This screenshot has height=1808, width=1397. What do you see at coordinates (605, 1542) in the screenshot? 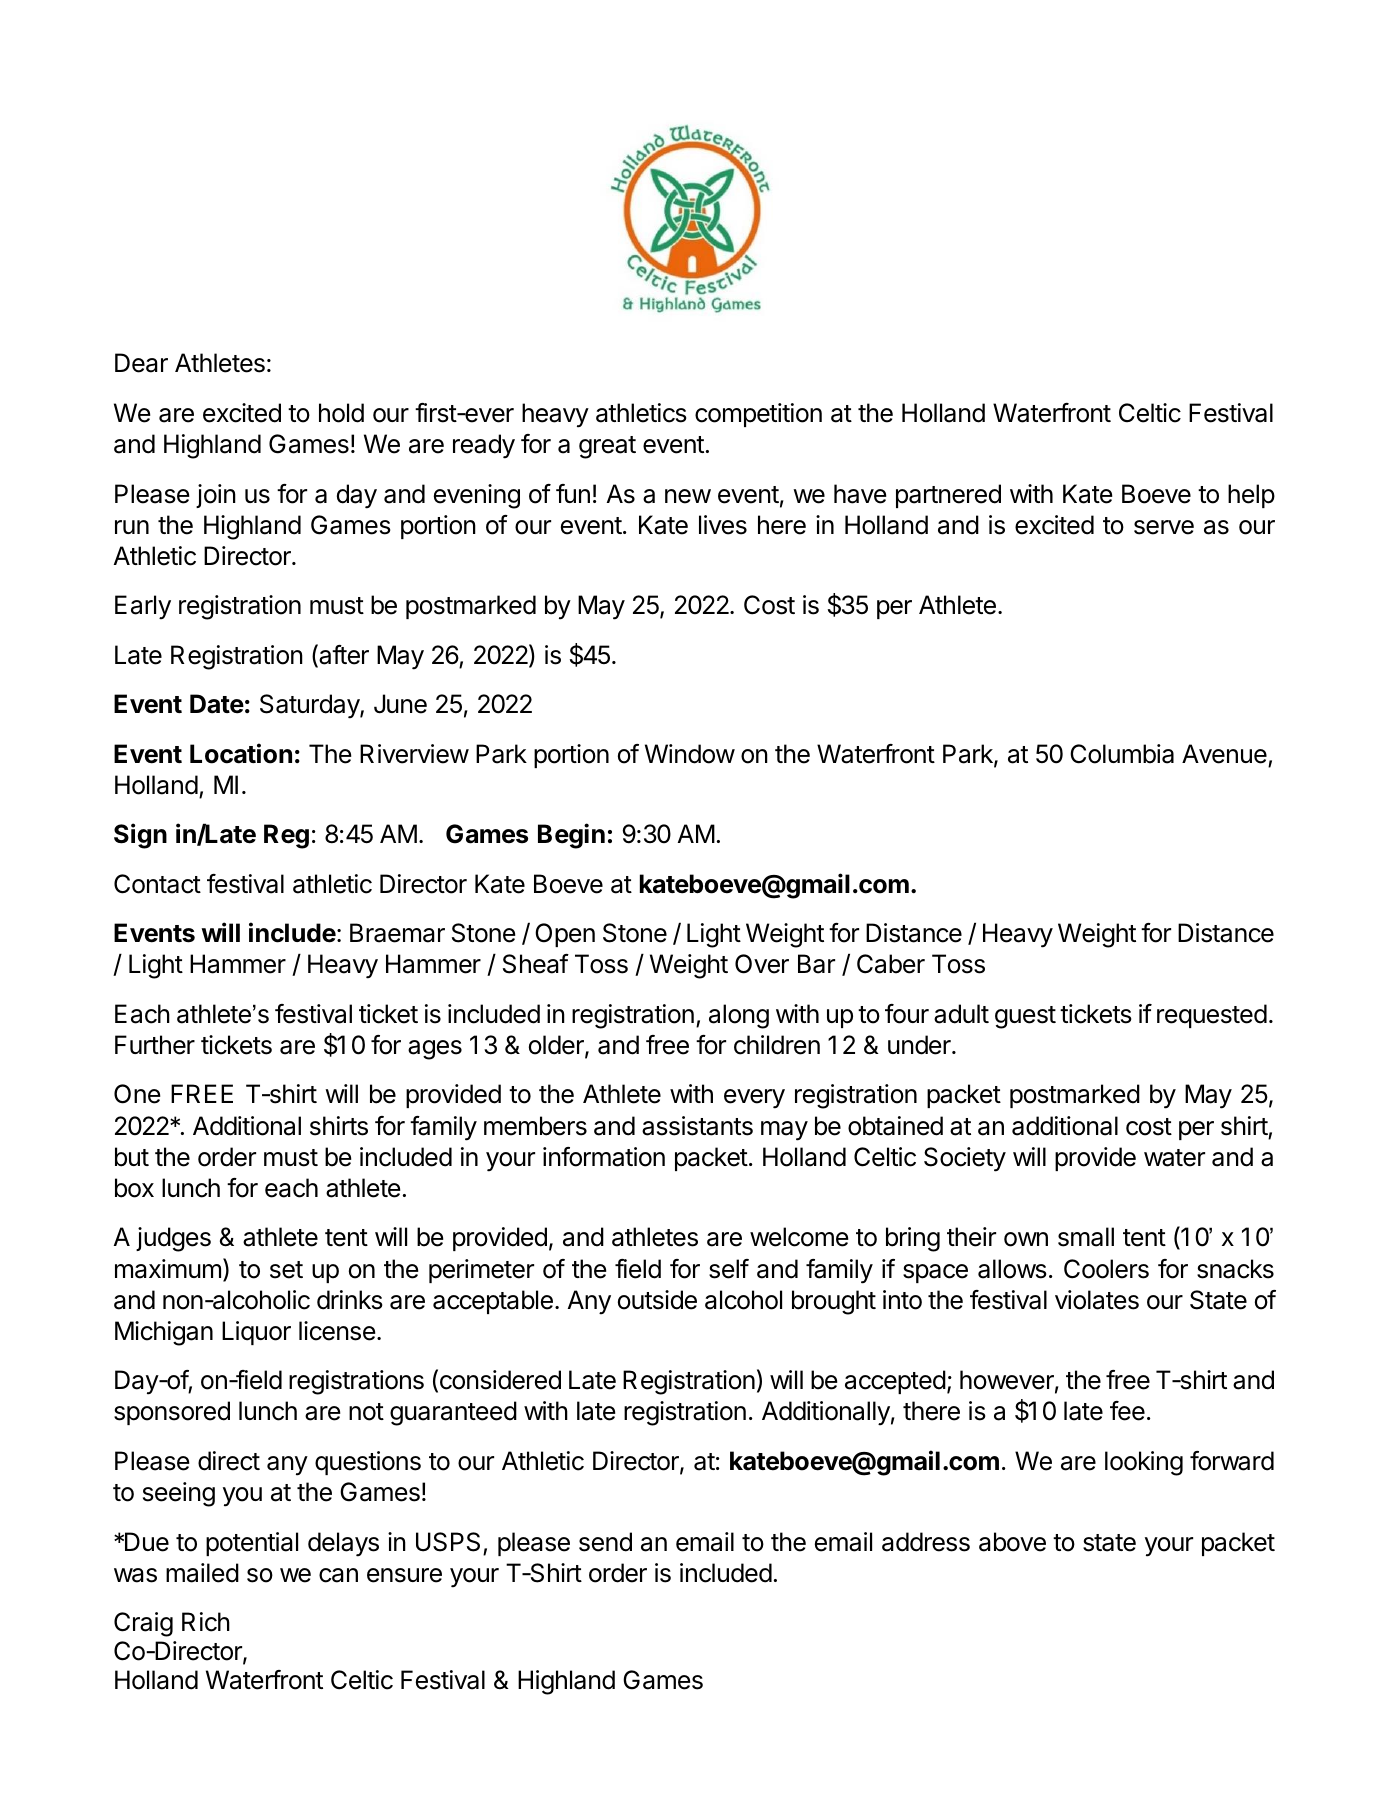
I see `send` at bounding box center [605, 1542].
